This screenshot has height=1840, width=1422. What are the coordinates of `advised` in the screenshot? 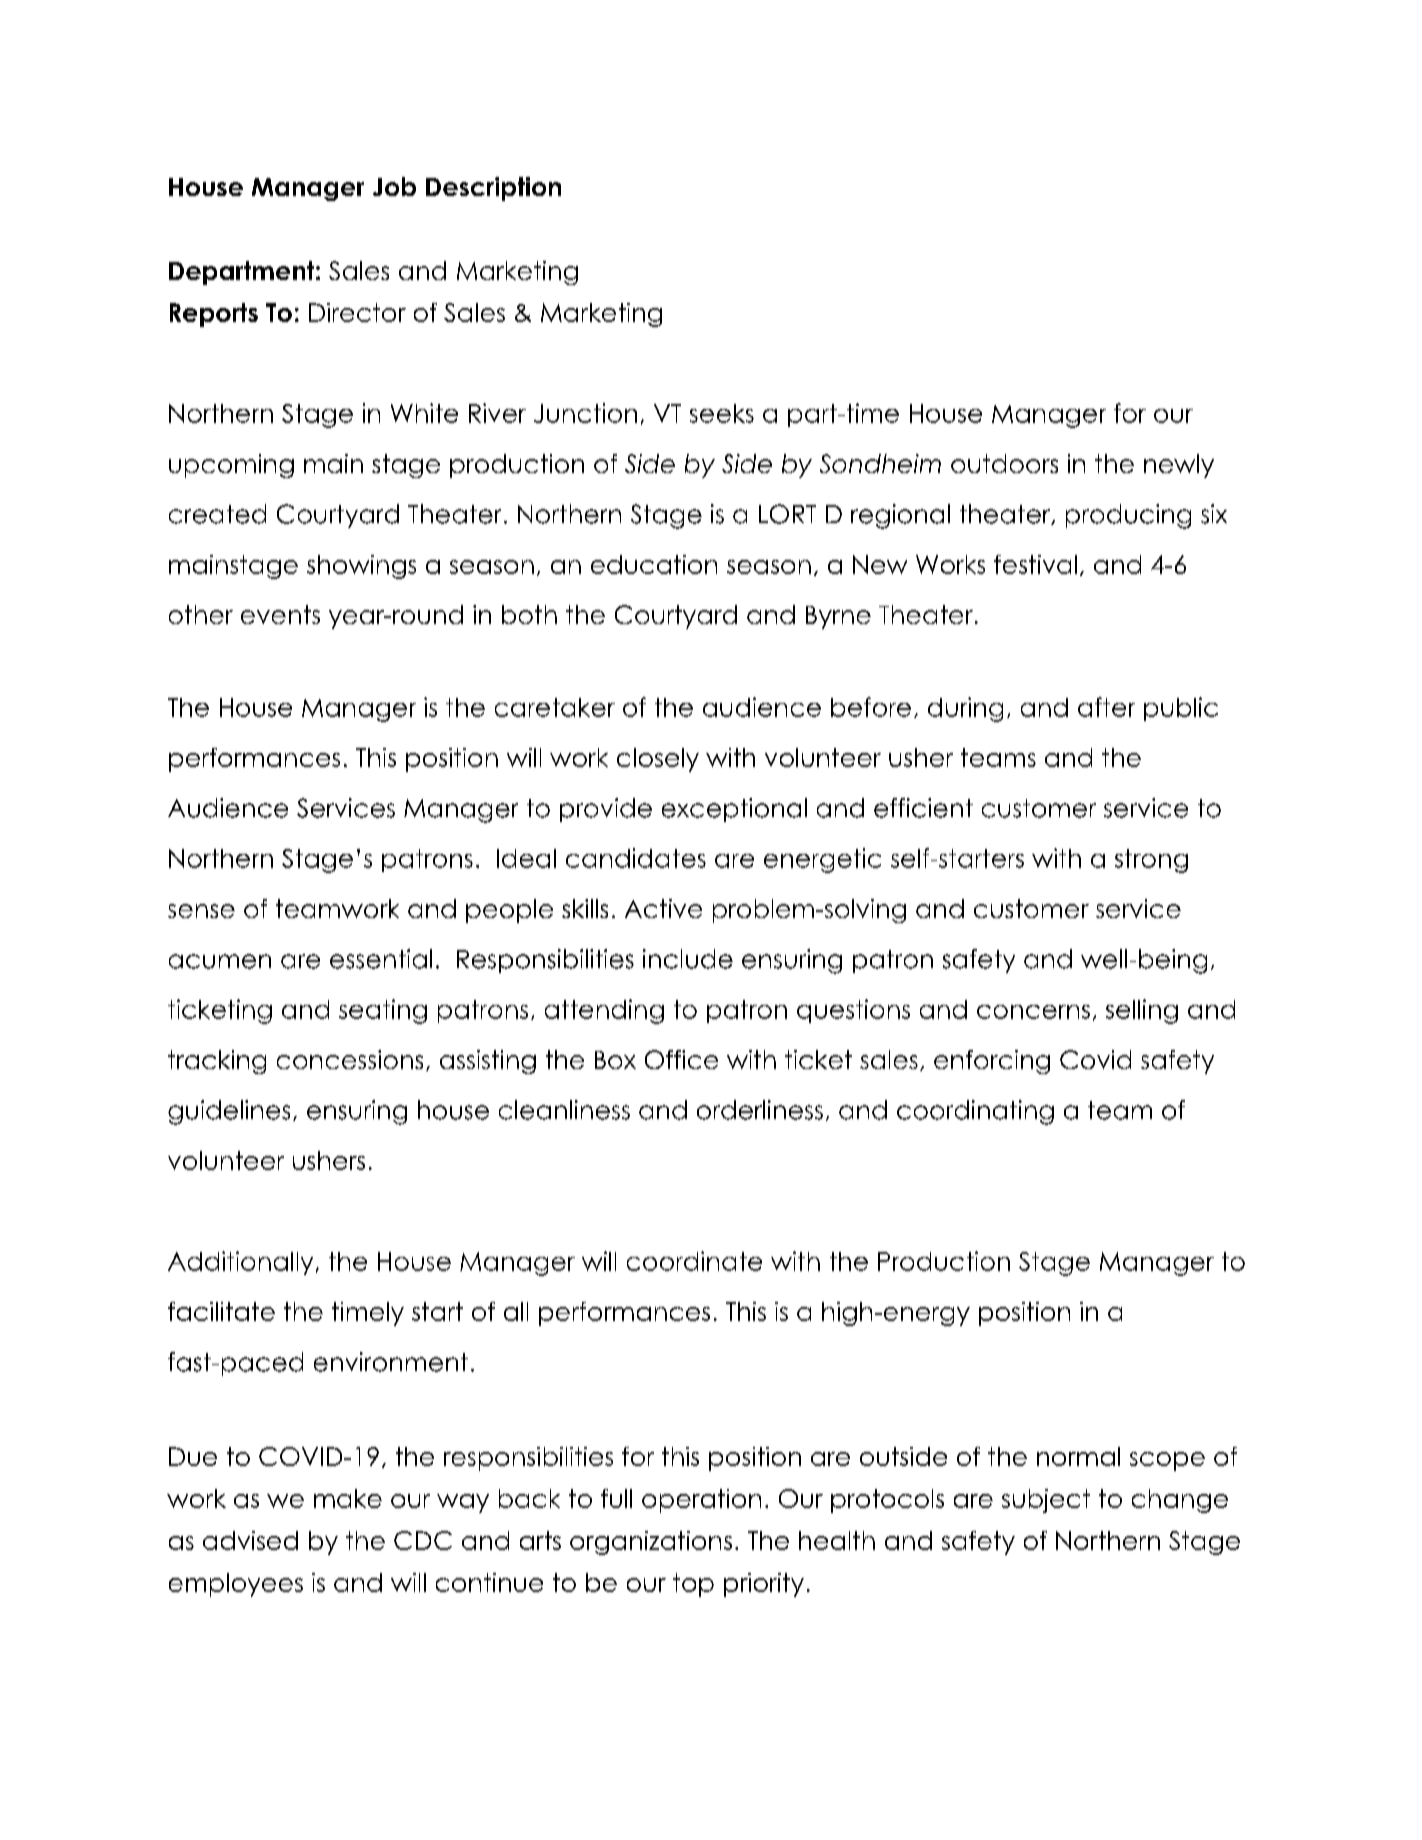 It's located at (250, 1540).
